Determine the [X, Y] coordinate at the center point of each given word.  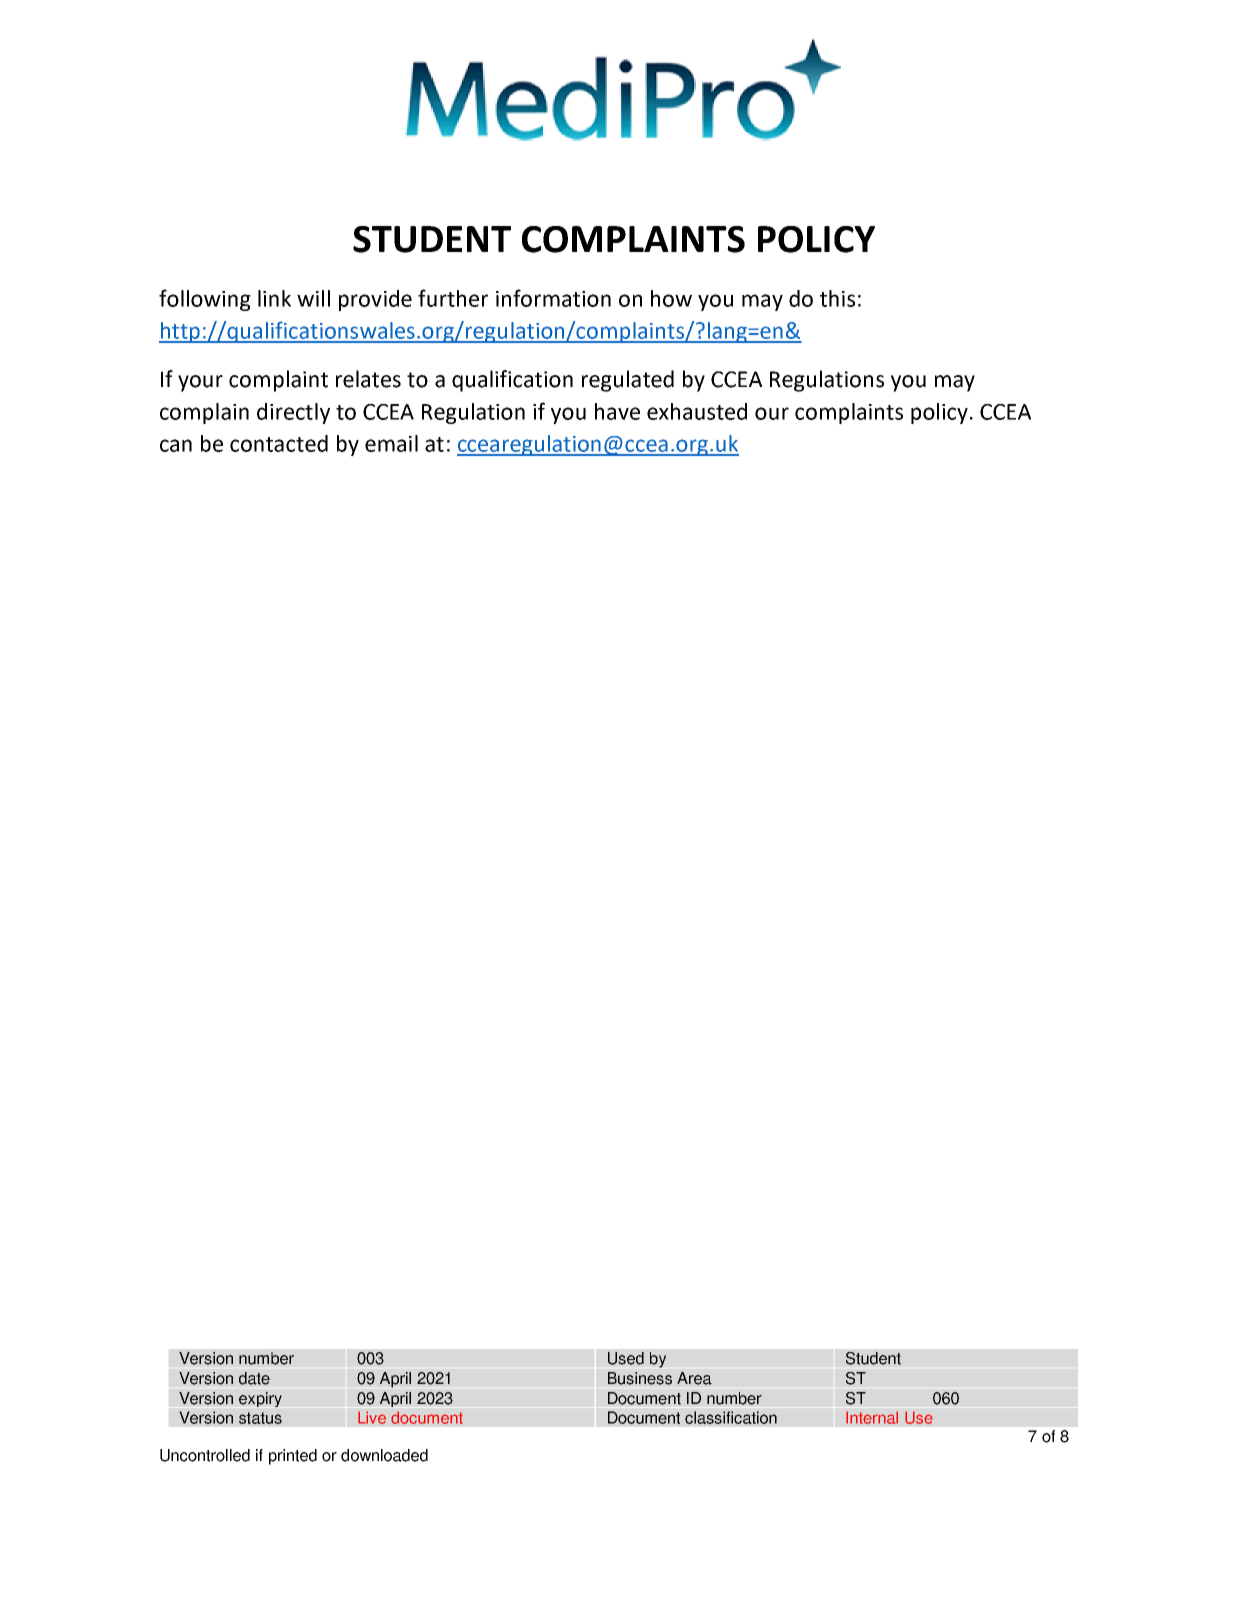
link [274, 298]
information [553, 298]
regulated [628, 381]
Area [694, 1378]
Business [640, 1378]
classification [731, 1417]
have [617, 411]
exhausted [697, 411]
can [176, 445]
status [260, 1418]
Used [626, 1358]
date [254, 1378]
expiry [260, 1399]
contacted [279, 443]
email [391, 443]
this [837, 298]
